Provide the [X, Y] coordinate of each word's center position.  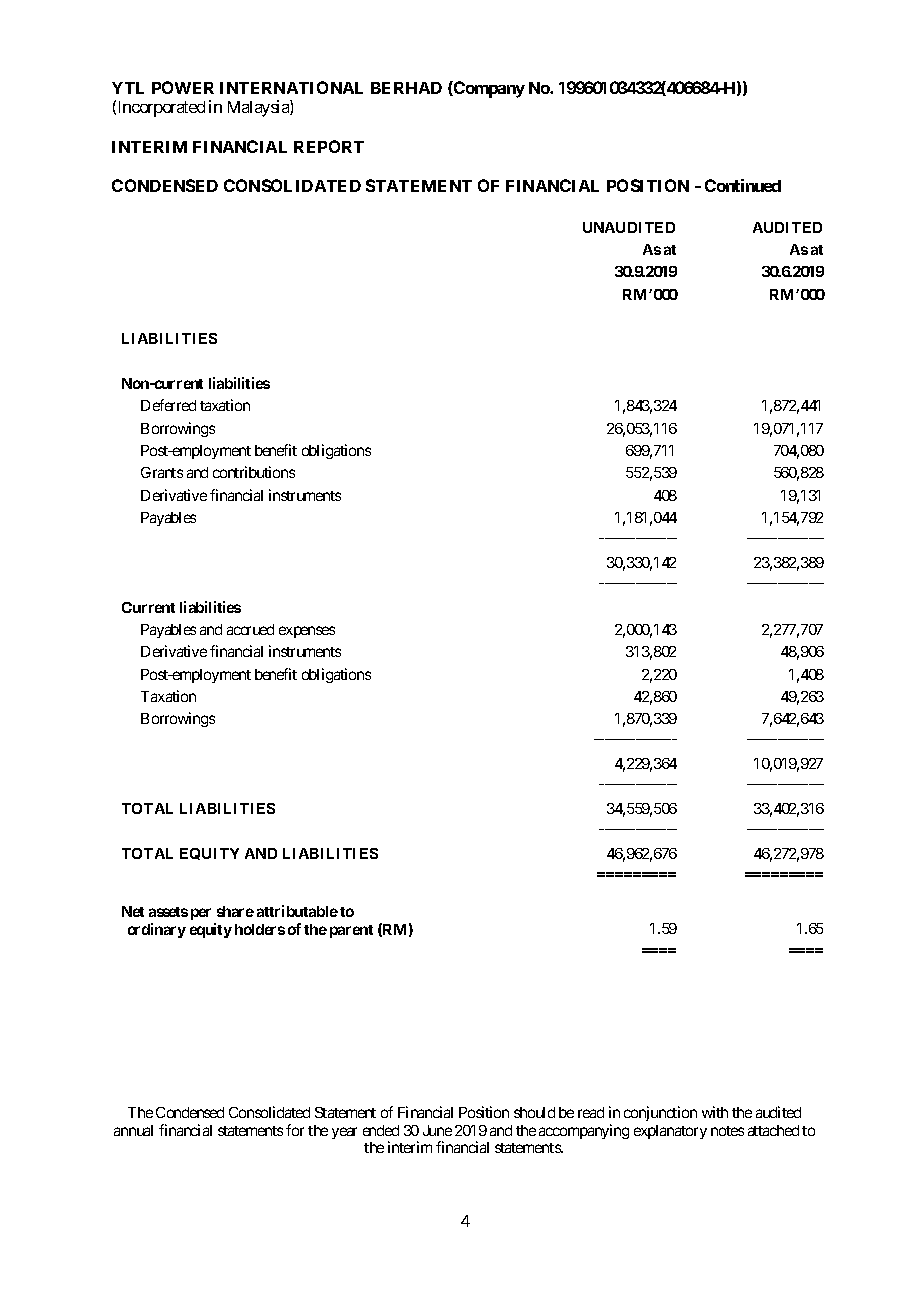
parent [351, 931]
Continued [743, 185]
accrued [250, 629]
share [235, 911]
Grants [162, 472]
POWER [183, 87]
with [715, 1112]
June [437, 1130]
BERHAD [406, 88]
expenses [307, 632]
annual [133, 1130]
